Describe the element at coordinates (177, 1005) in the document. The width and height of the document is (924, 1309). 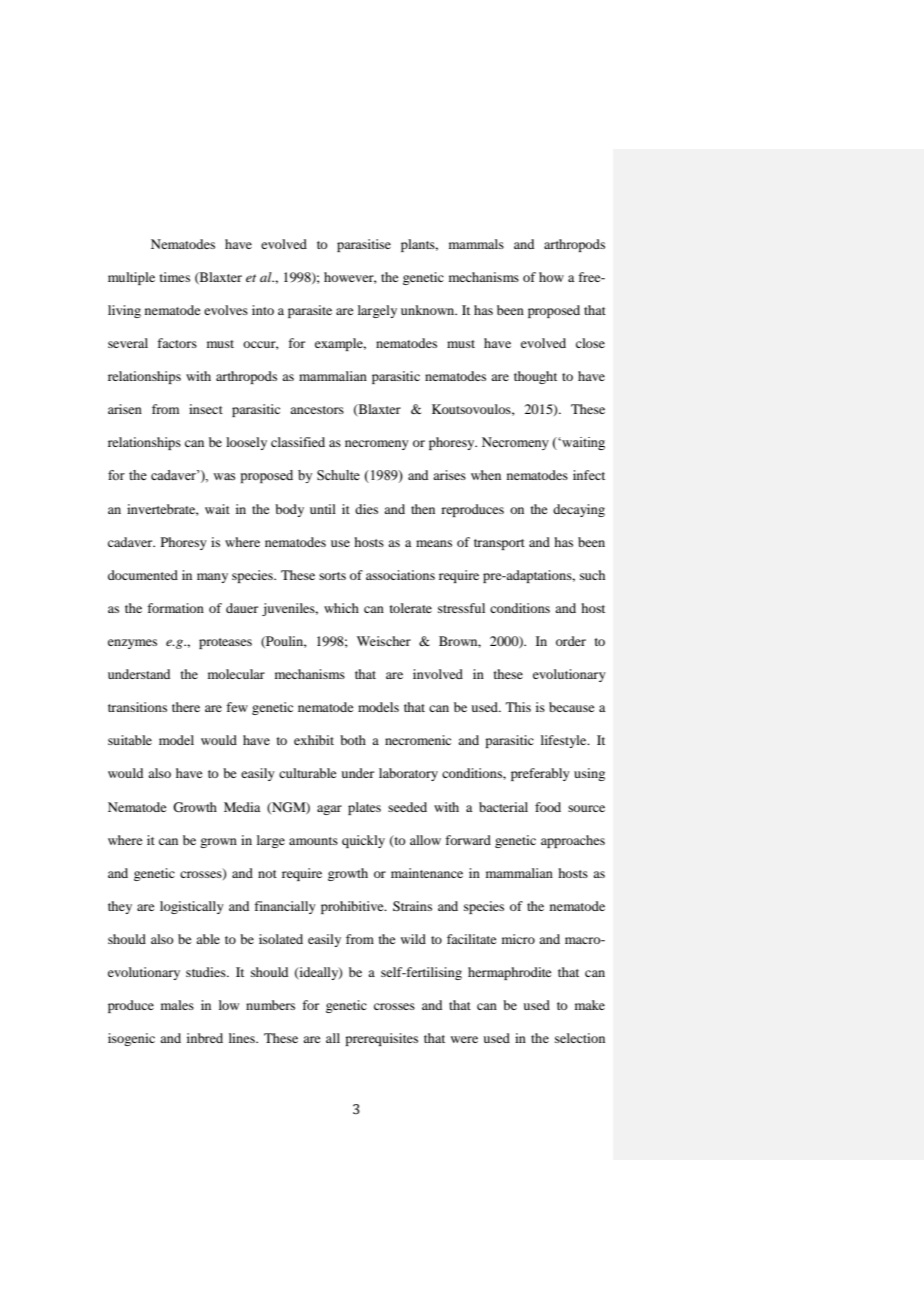
I see `males` at that location.
